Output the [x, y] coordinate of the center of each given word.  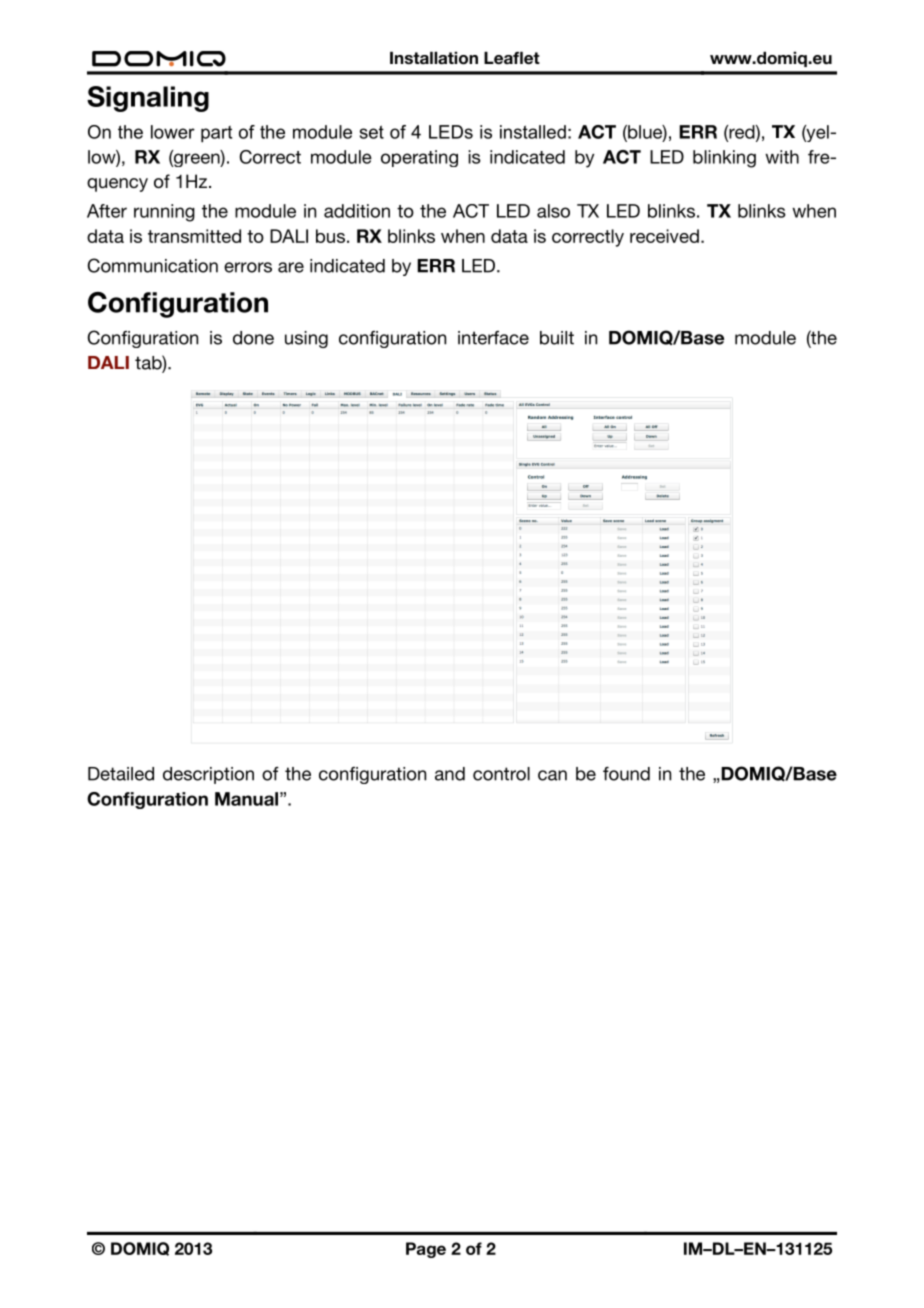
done [253, 338]
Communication [153, 265]
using [306, 339]
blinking [724, 159]
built [557, 338]
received [664, 236]
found [626, 774]
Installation [434, 58]
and [450, 774]
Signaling [148, 99]
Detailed [121, 774]
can [552, 775]
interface [493, 338]
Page [426, 1250]
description [208, 775]
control [501, 774]
